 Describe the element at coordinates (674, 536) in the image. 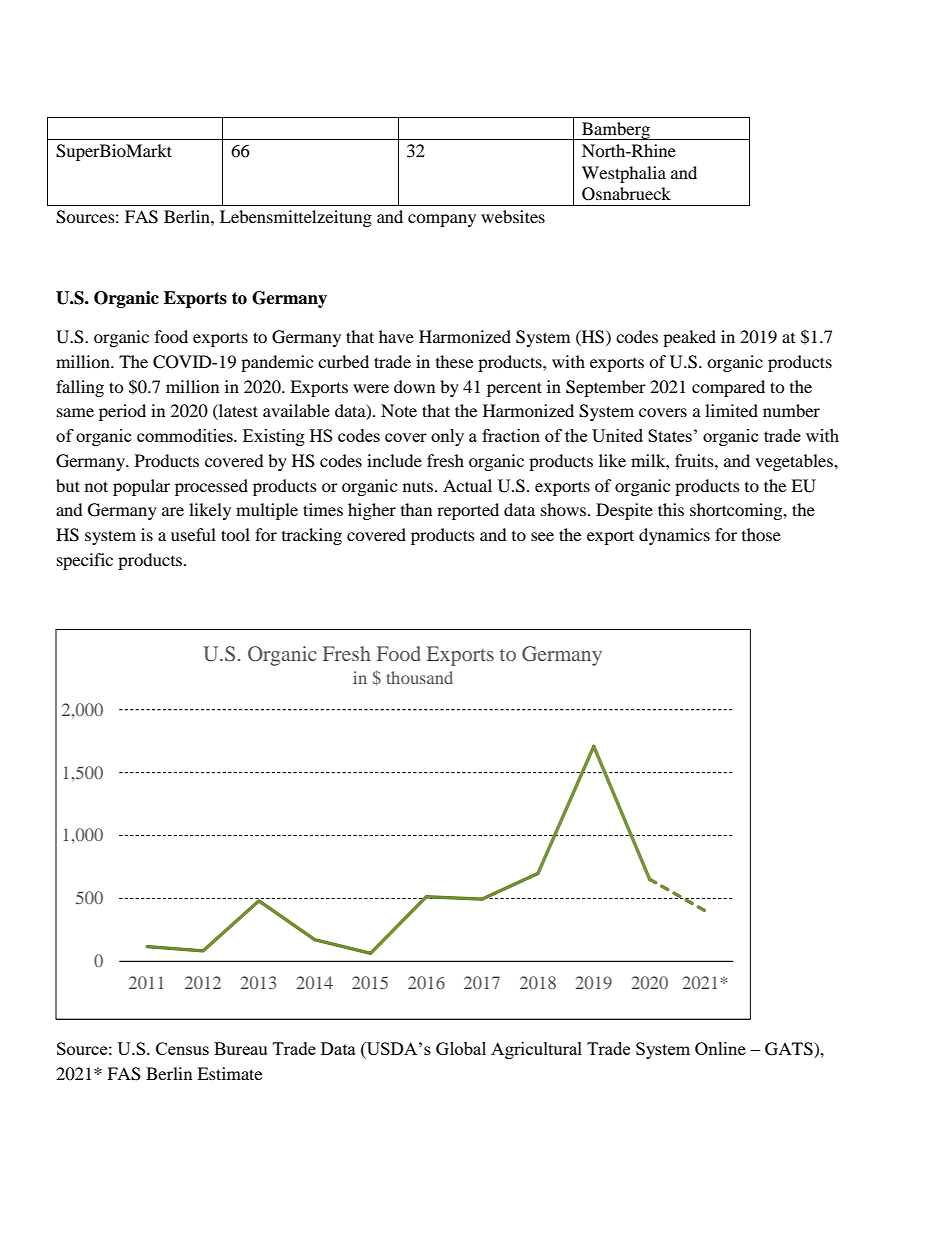

I see `dynamics` at that location.
